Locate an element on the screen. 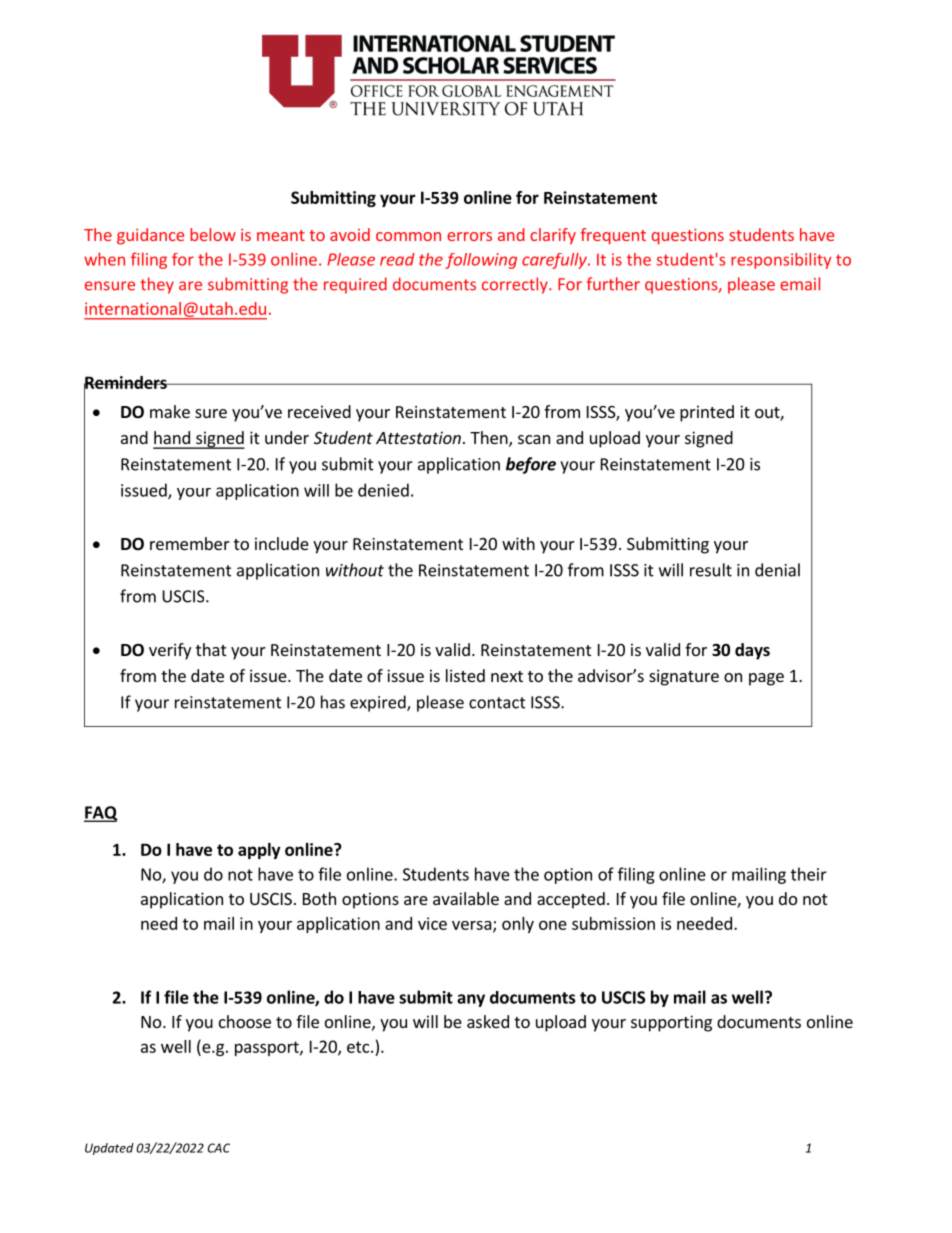 This screenshot has height=1233, width=952. responsibility is located at coordinates (781, 261).
